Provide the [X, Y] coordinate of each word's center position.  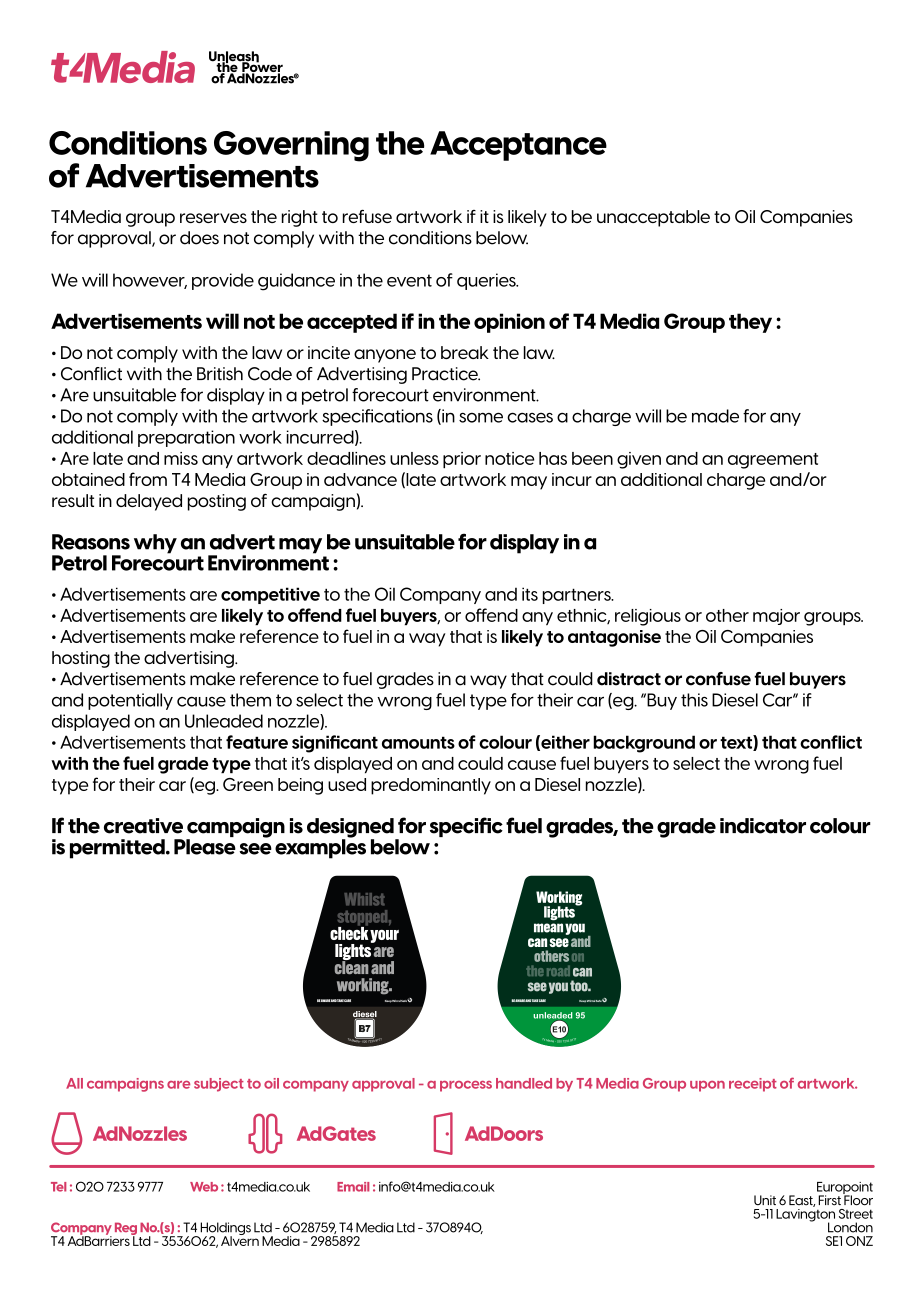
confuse [718, 679]
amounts [418, 742]
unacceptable [653, 218]
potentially [130, 701]
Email [353, 1187]
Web [204, 1187]
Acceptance [518, 146]
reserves [213, 218]
